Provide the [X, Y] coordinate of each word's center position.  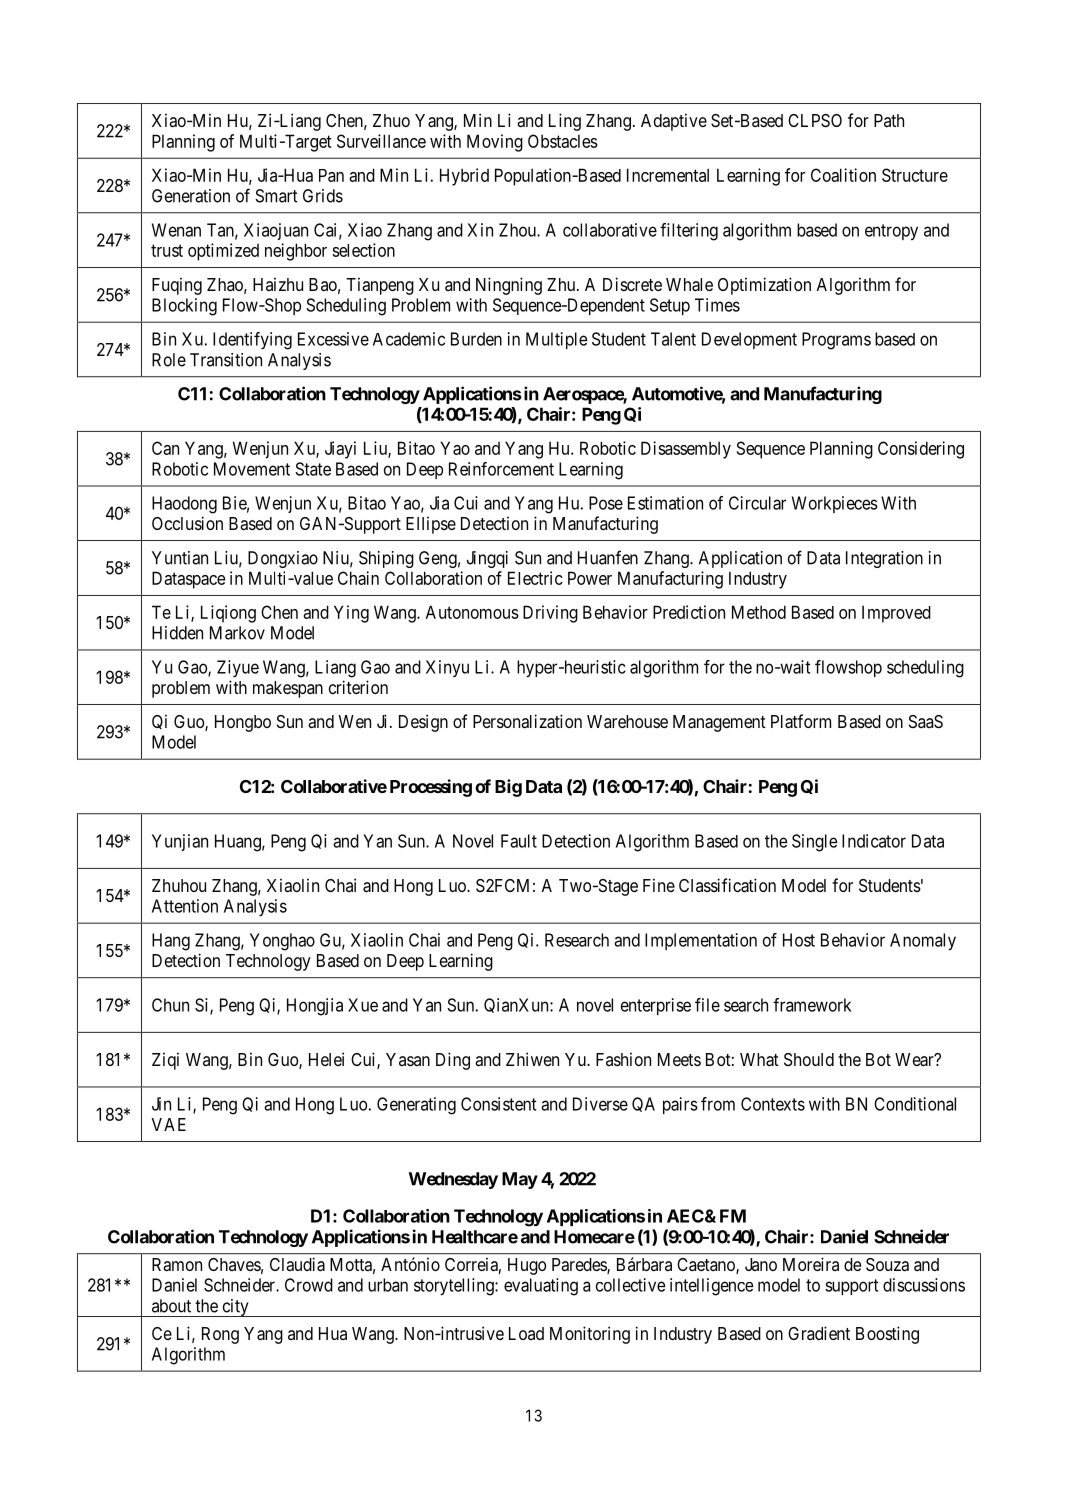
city [235, 1308]
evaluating [541, 1287]
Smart [276, 196]
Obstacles [563, 141]
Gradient [819, 1333]
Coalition [843, 175]
